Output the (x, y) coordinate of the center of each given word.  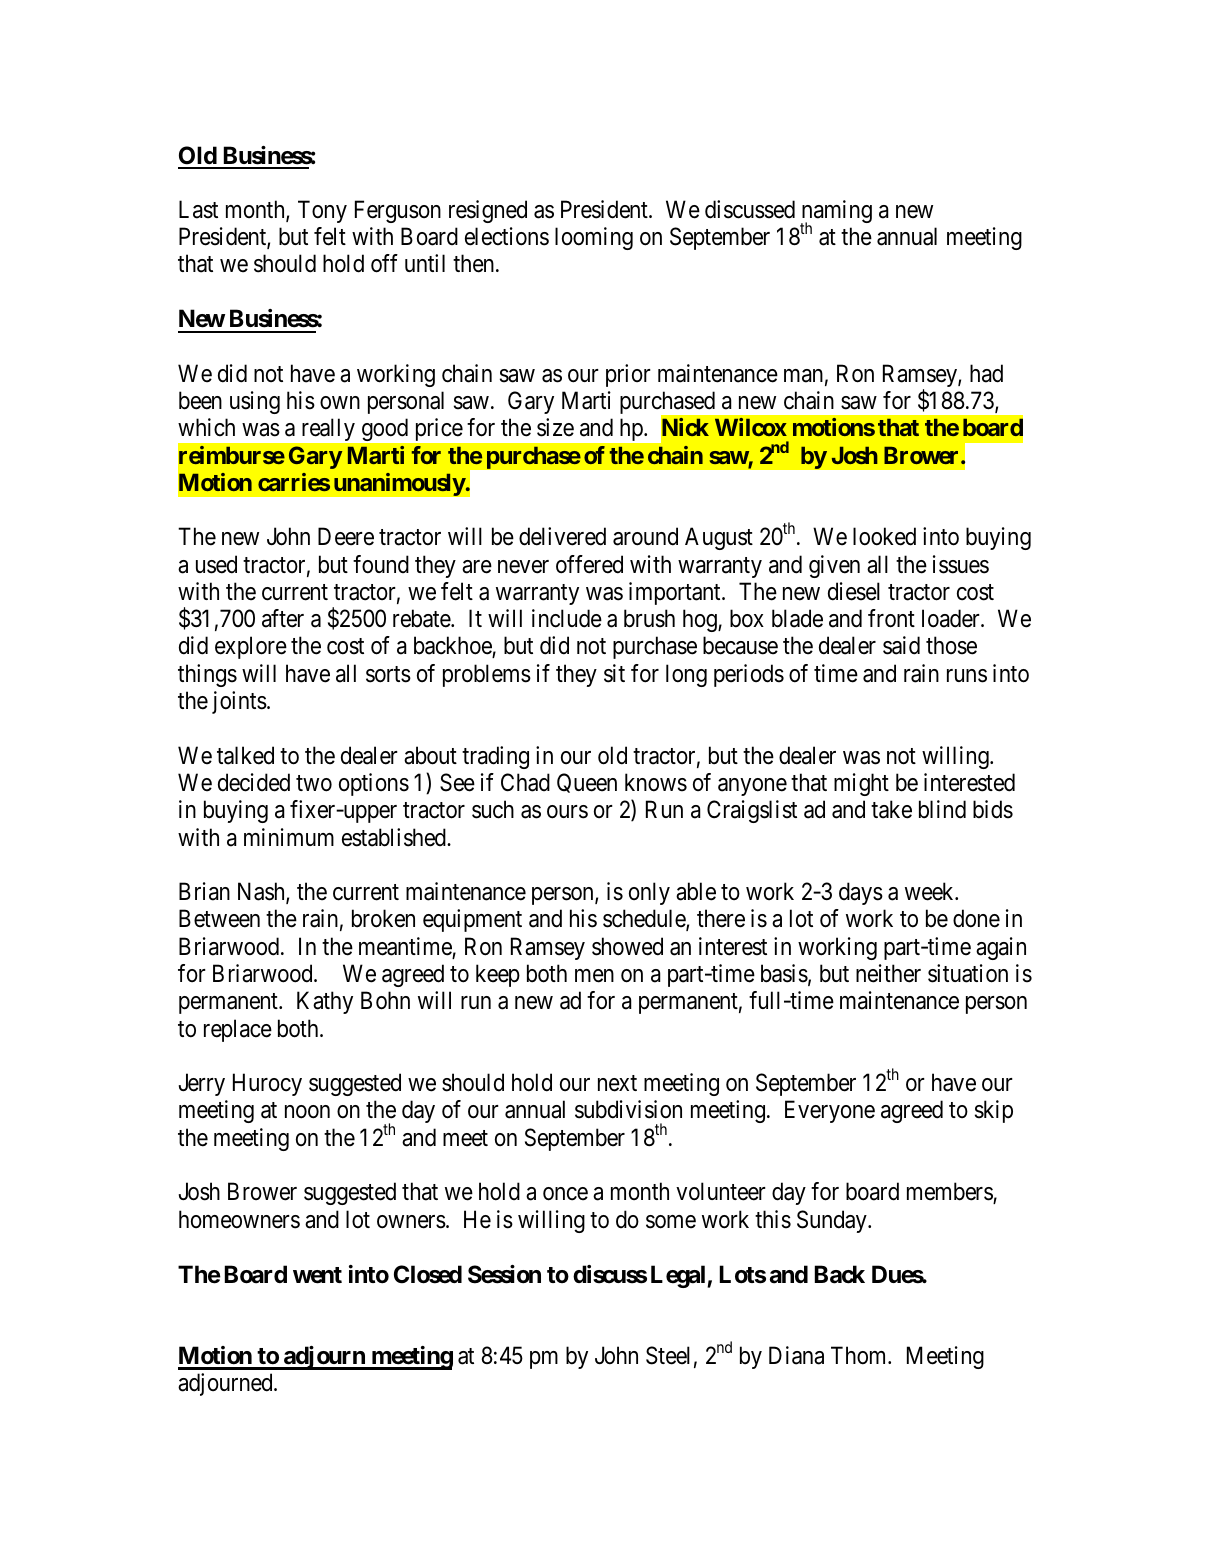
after (283, 618)
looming (594, 238)
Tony (322, 211)
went (317, 1275)
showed (627, 946)
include (567, 618)
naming (836, 213)
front (891, 618)
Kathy (325, 1002)
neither (888, 973)
